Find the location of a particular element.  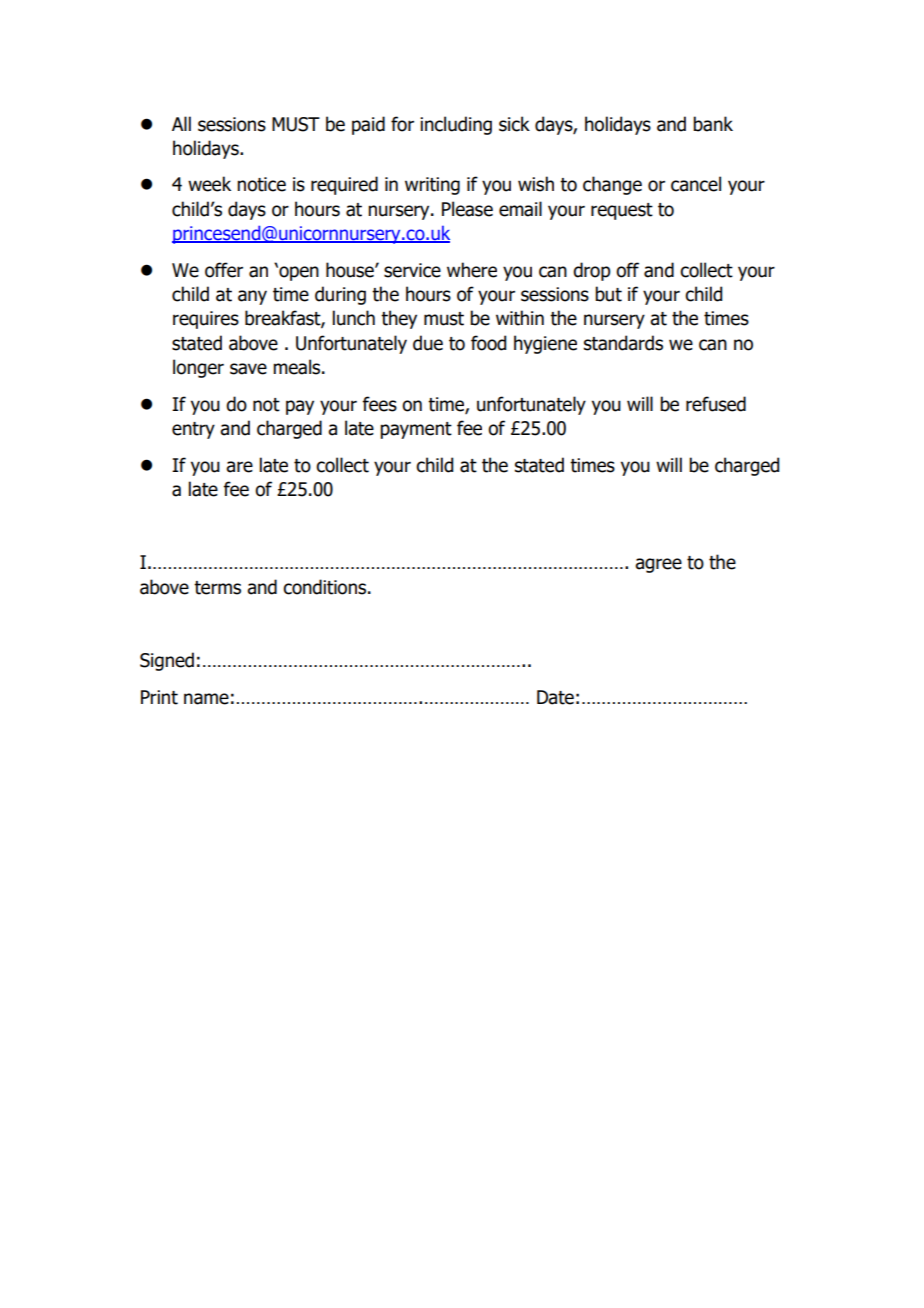

All is located at coordinates (181, 123).
